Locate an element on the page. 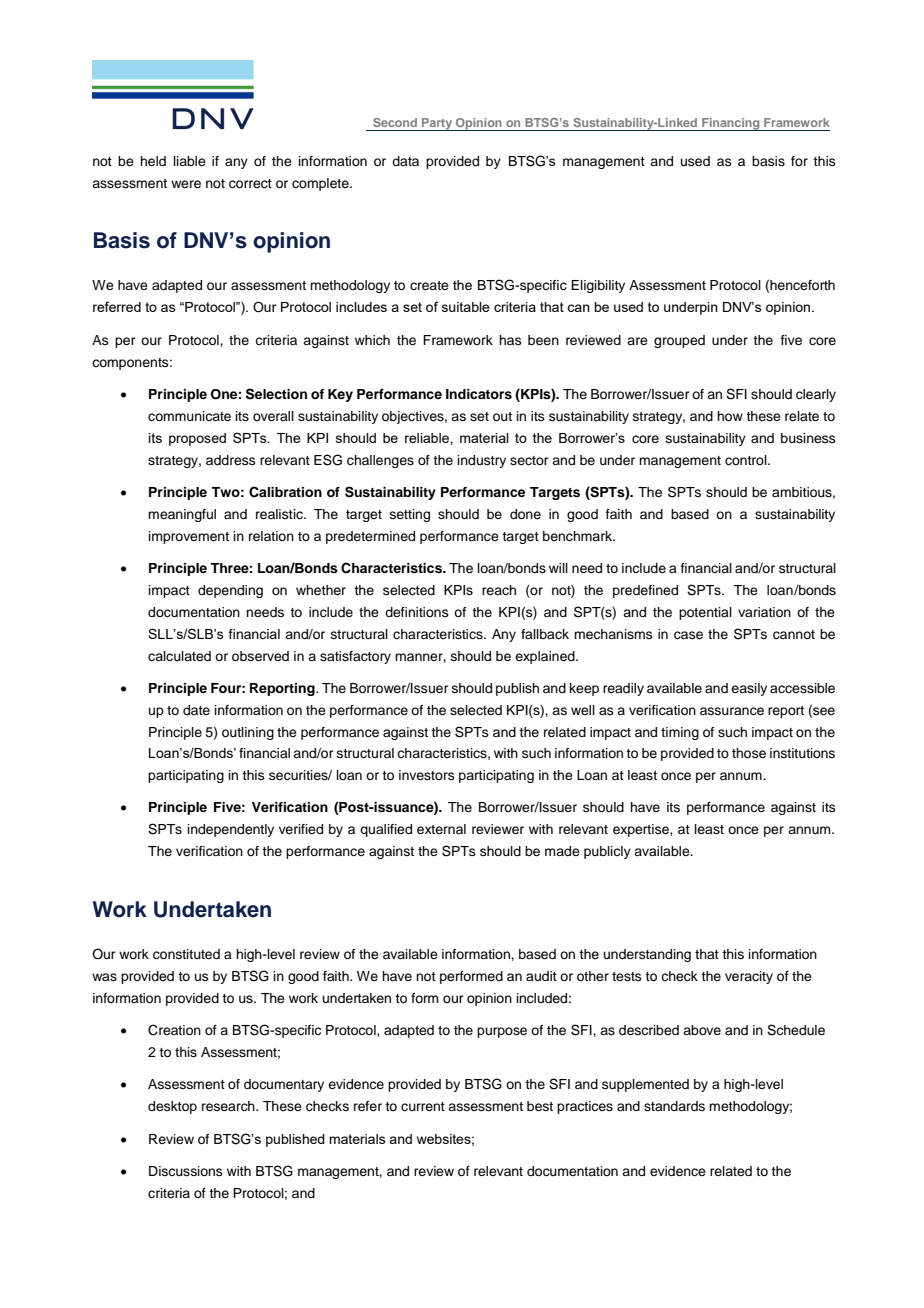  calculated is located at coordinates (179, 656).
